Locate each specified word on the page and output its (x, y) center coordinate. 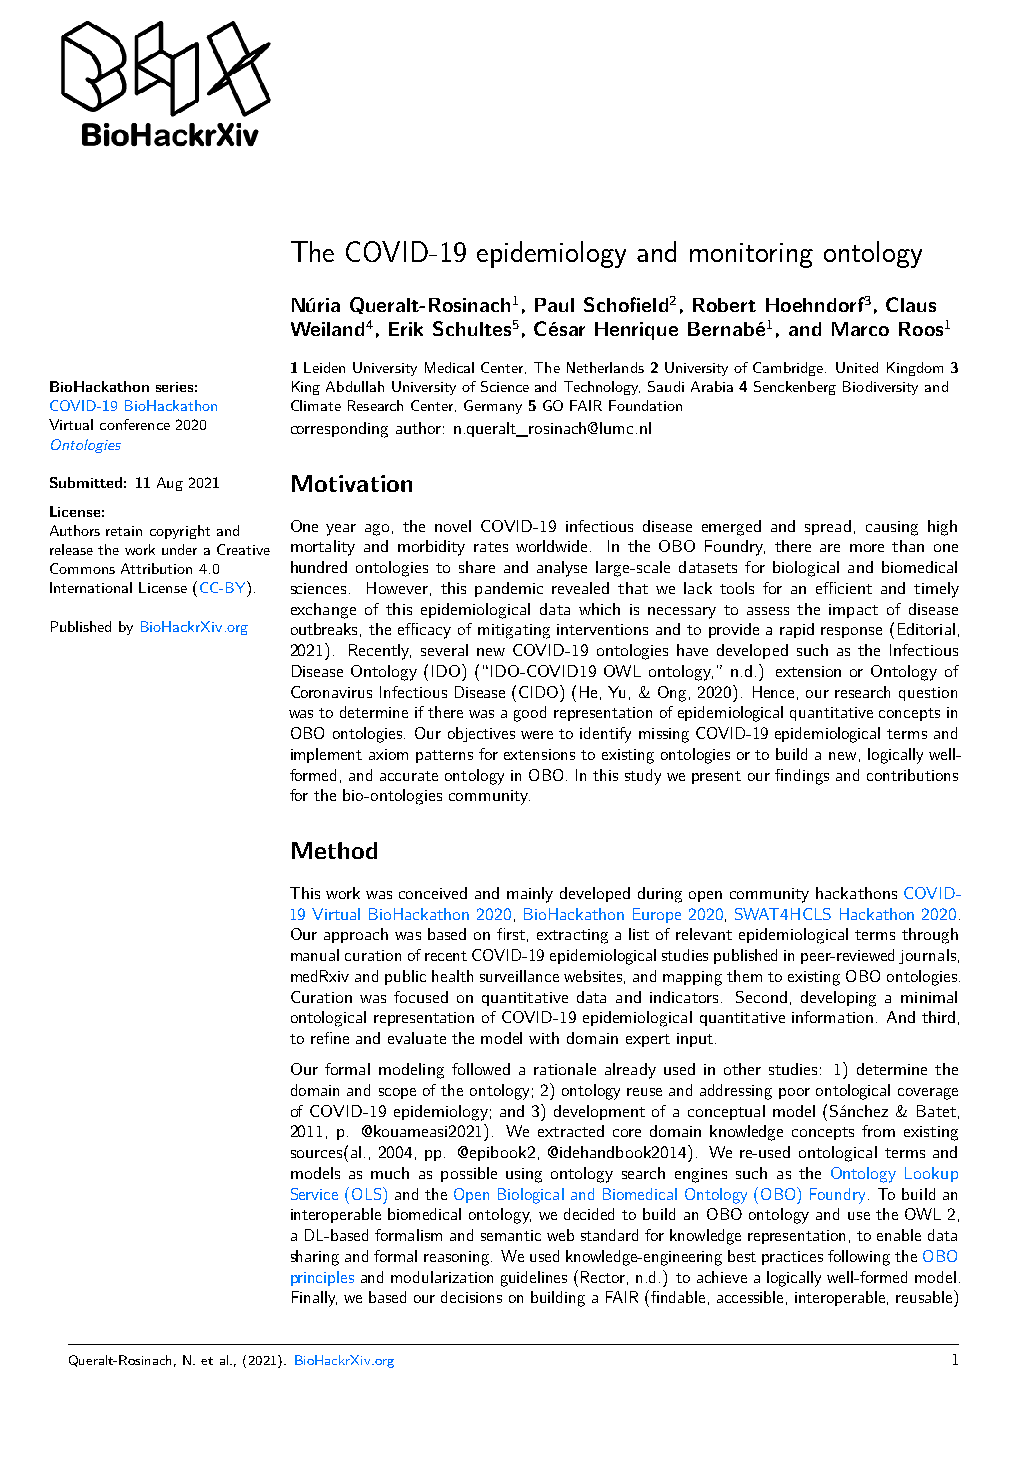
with (544, 1038)
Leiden (324, 367)
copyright (180, 532)
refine (330, 1038)
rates (491, 547)
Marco (860, 329)
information (832, 1017)
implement (326, 755)
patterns (444, 756)
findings (802, 777)
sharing (315, 1258)
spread (828, 527)
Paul (554, 305)
